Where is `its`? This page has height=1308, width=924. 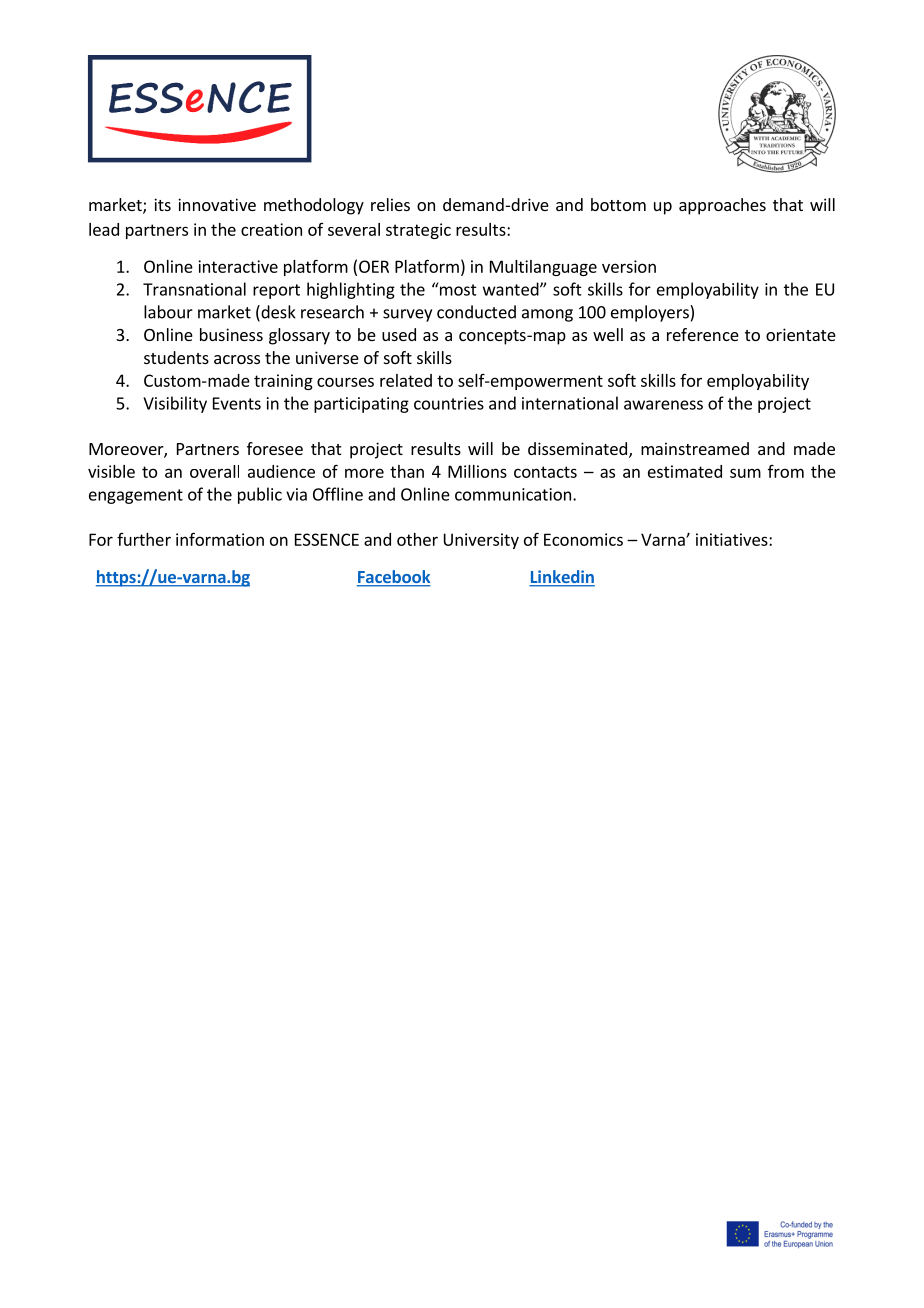
its is located at coordinates (162, 204).
